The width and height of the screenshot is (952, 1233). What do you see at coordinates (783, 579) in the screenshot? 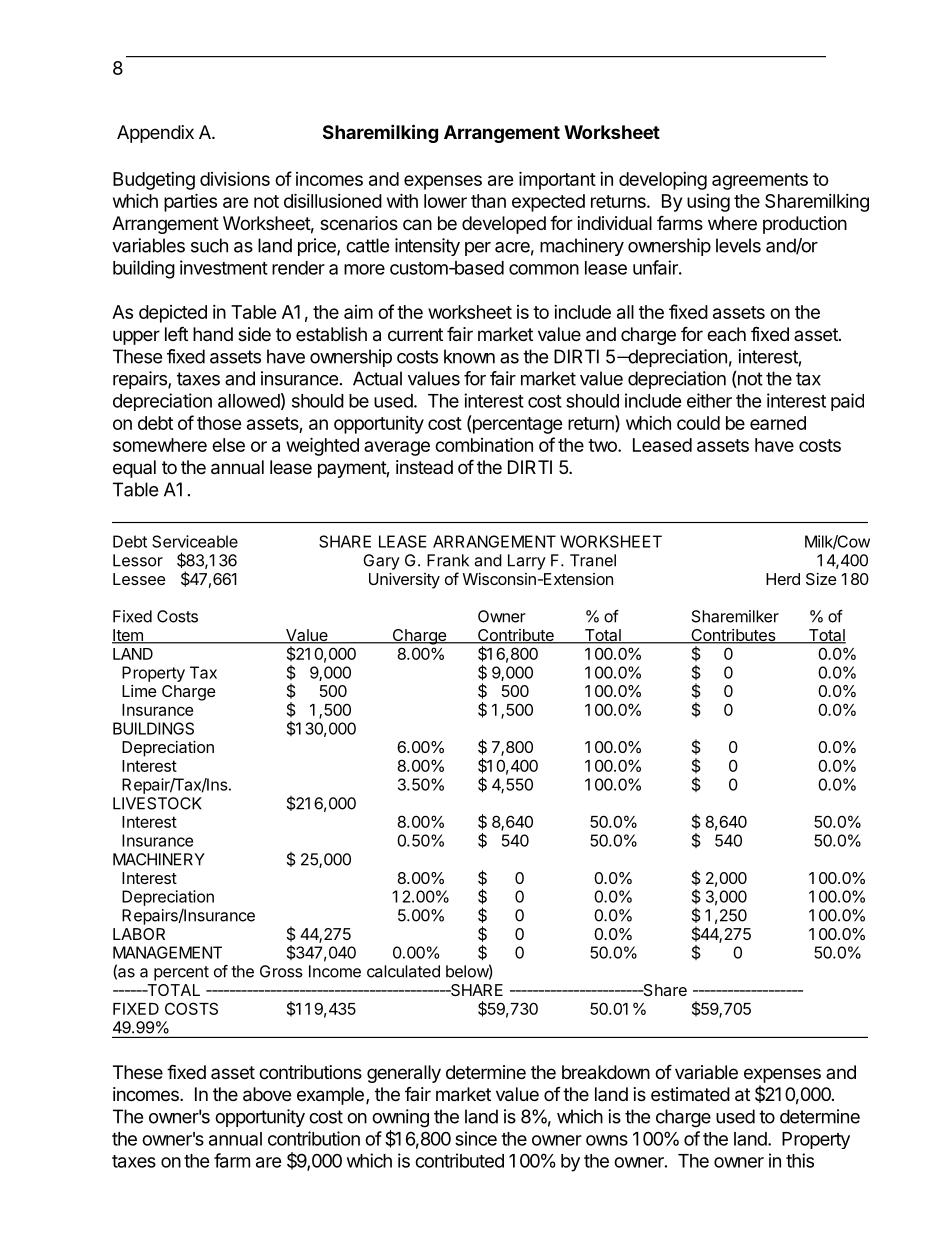
I see `Herd` at bounding box center [783, 579].
